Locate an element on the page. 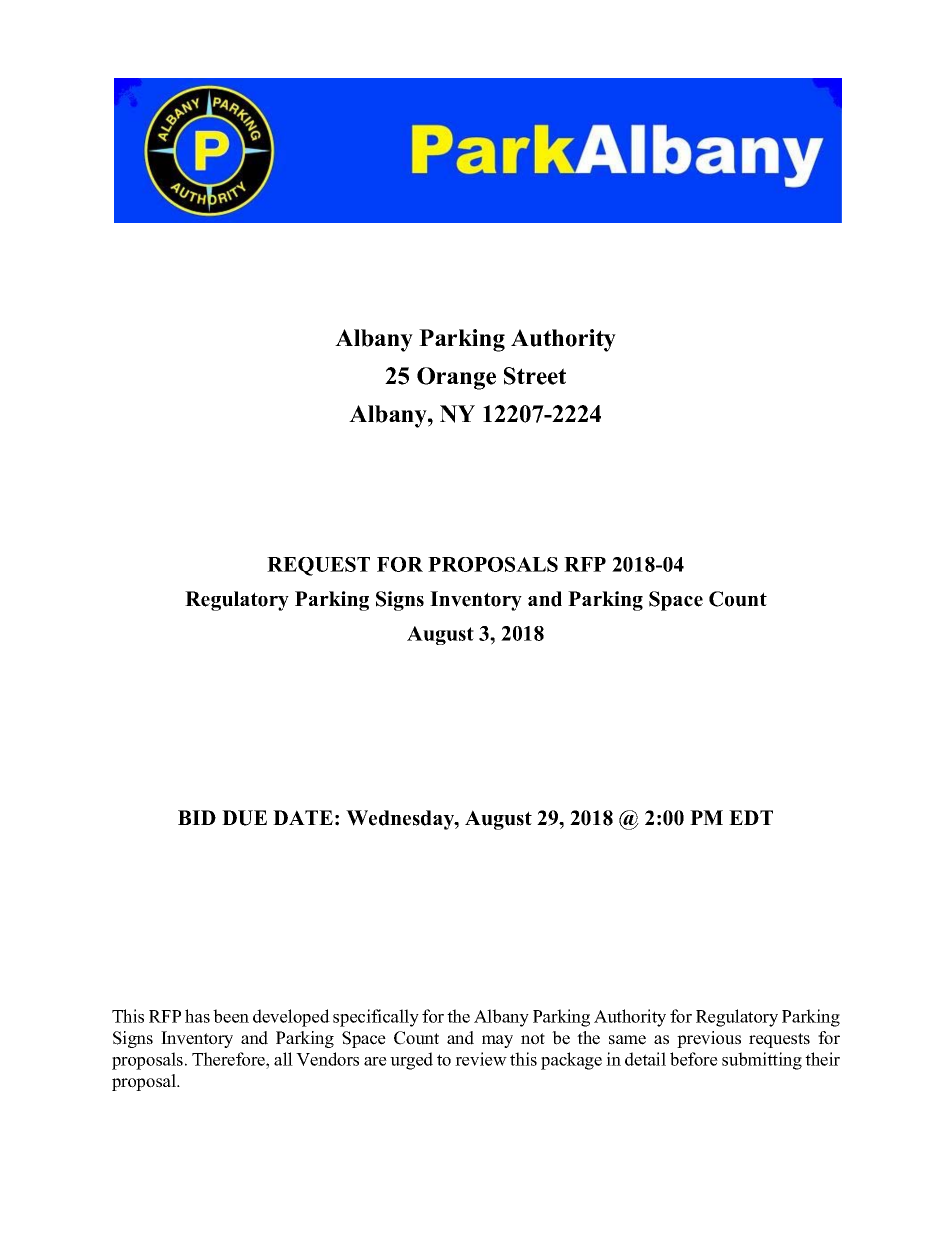 The height and width of the document is (1233, 952). EDT is located at coordinates (751, 817).
